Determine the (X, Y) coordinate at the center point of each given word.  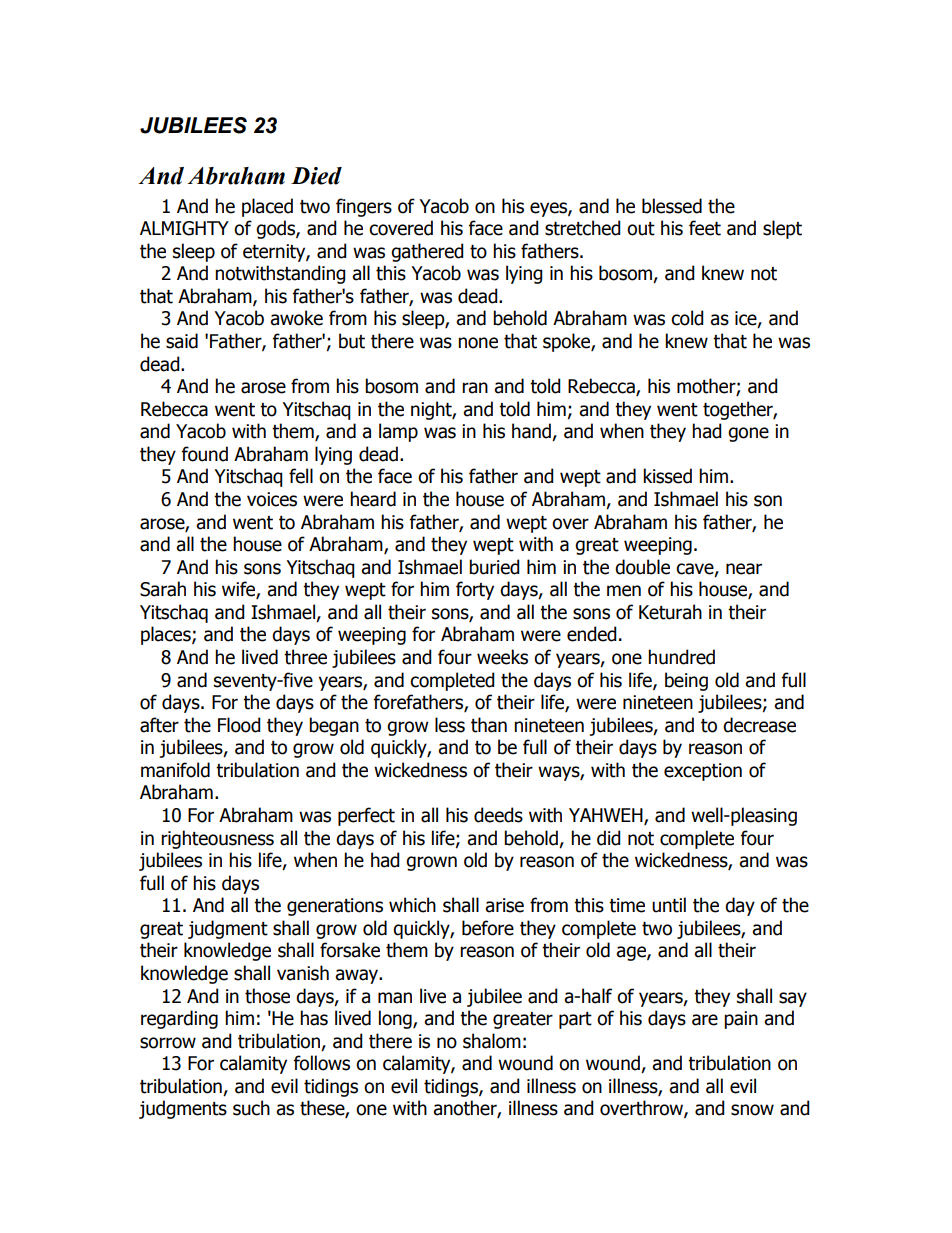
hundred (681, 657)
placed (267, 207)
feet (705, 228)
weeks (502, 657)
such (251, 1108)
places (167, 635)
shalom (492, 1041)
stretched (583, 228)
